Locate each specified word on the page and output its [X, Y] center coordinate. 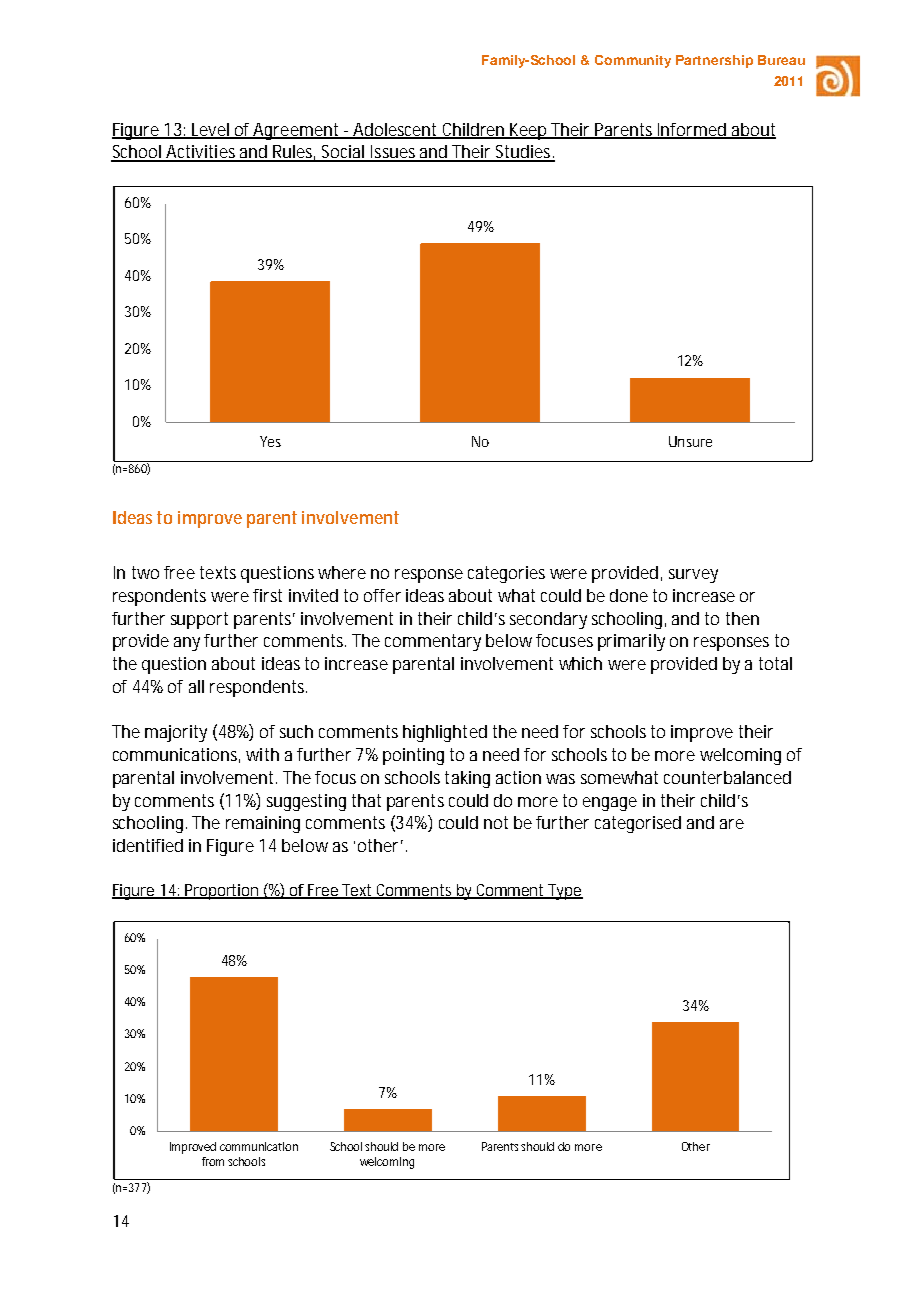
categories [506, 574]
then [742, 618]
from [213, 1161]
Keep [529, 131]
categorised [638, 824]
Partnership [714, 61]
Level [210, 130]
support [199, 620]
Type [565, 892]
